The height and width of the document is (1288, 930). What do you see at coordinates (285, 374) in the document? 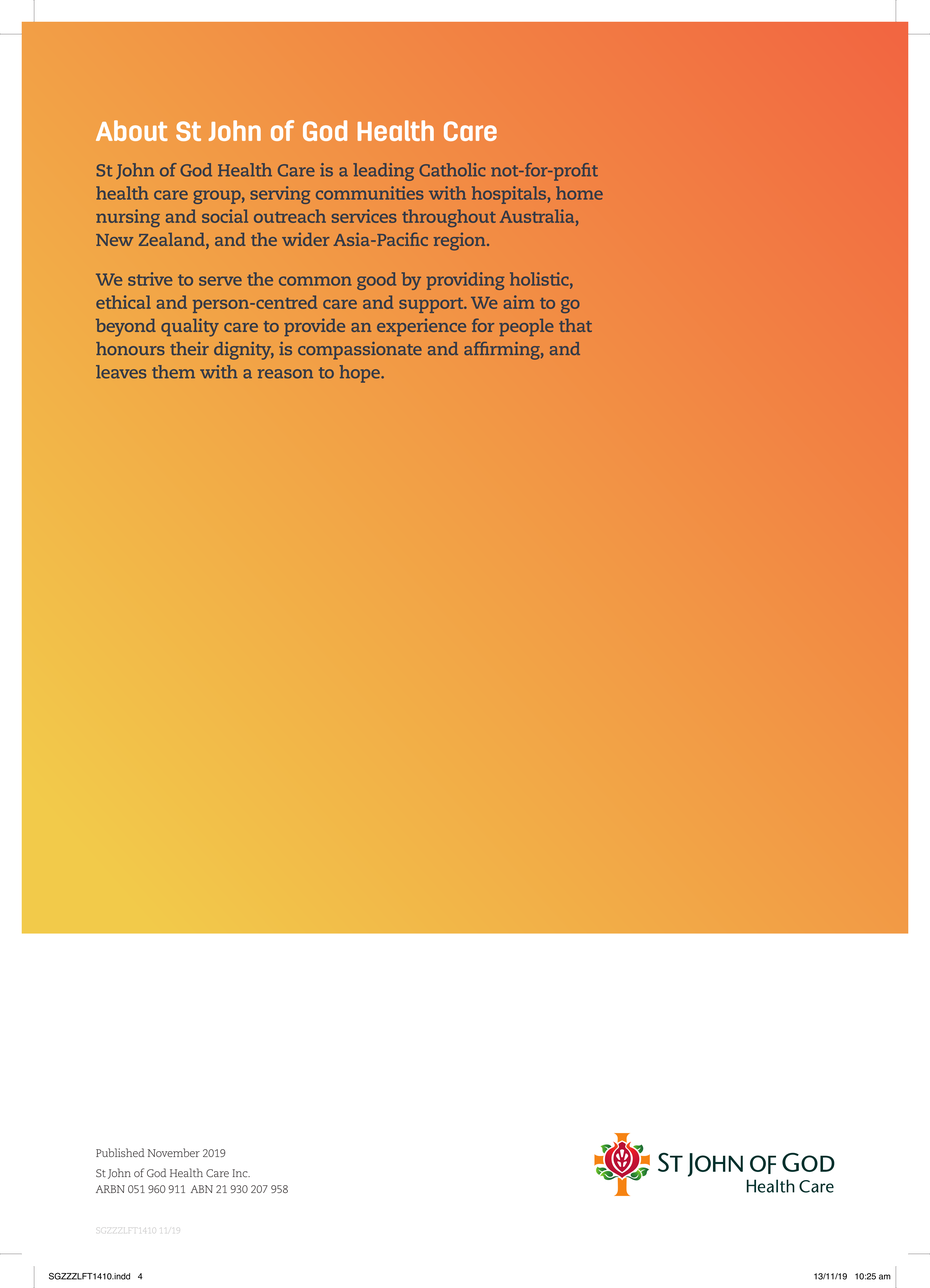
I see `reason` at bounding box center [285, 374].
